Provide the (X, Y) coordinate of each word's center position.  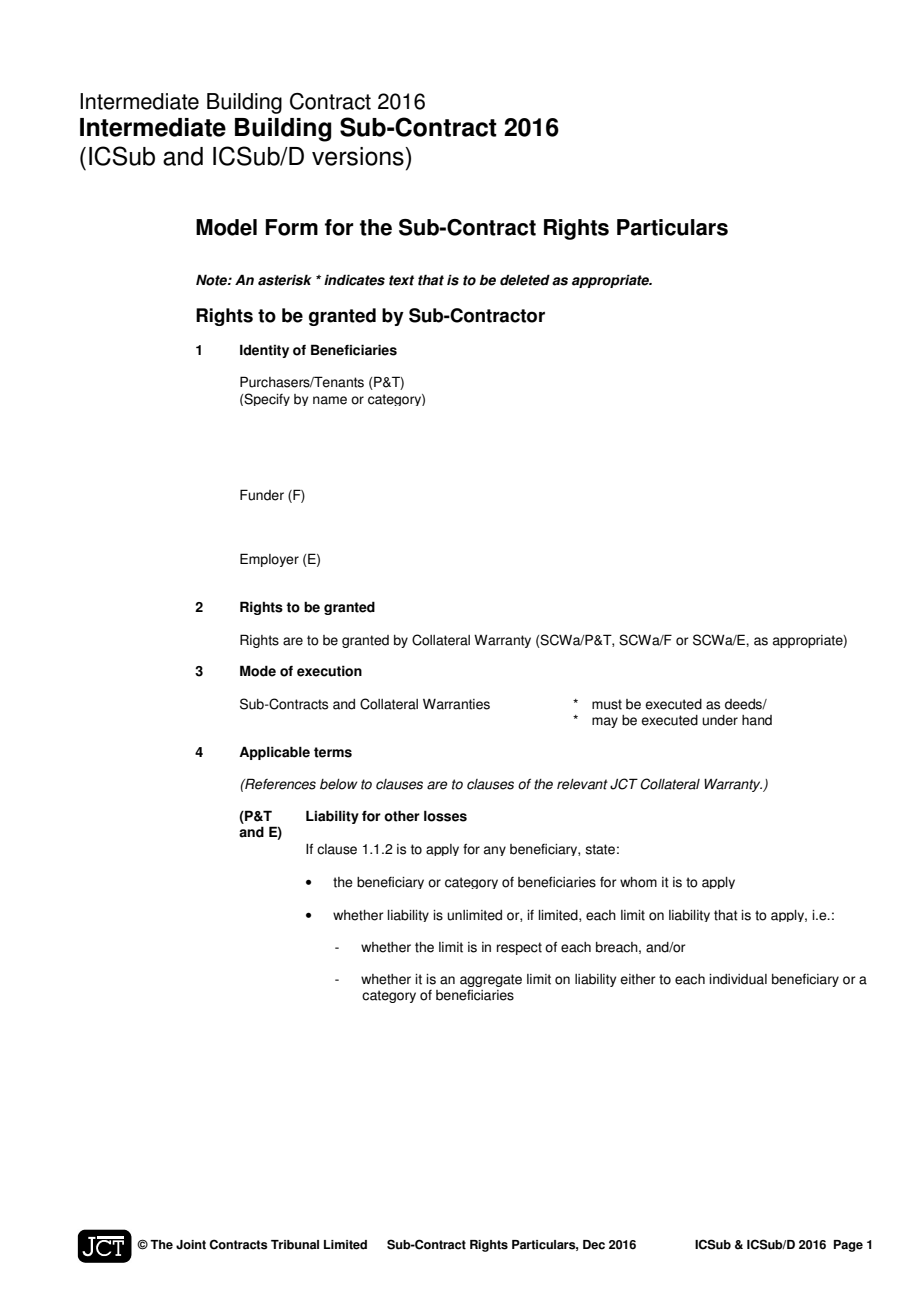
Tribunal (295, 1245)
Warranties (456, 704)
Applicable (274, 753)
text (401, 280)
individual (738, 979)
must (607, 704)
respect (519, 948)
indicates (354, 280)
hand (757, 720)
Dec (594, 1245)
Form (292, 227)
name (330, 400)
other (402, 816)
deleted (525, 280)
